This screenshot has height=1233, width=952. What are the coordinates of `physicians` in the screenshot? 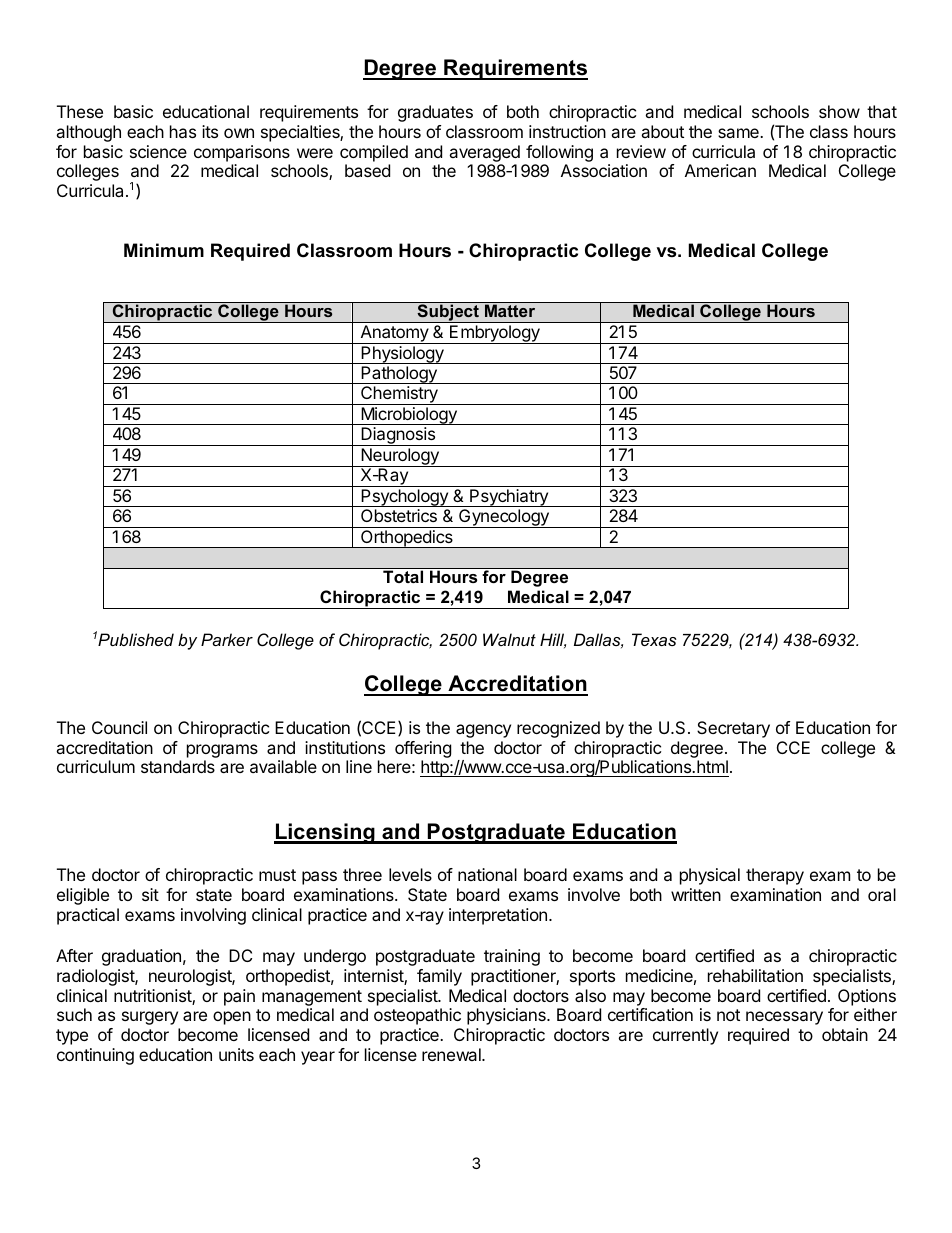 It's located at (507, 1016).
